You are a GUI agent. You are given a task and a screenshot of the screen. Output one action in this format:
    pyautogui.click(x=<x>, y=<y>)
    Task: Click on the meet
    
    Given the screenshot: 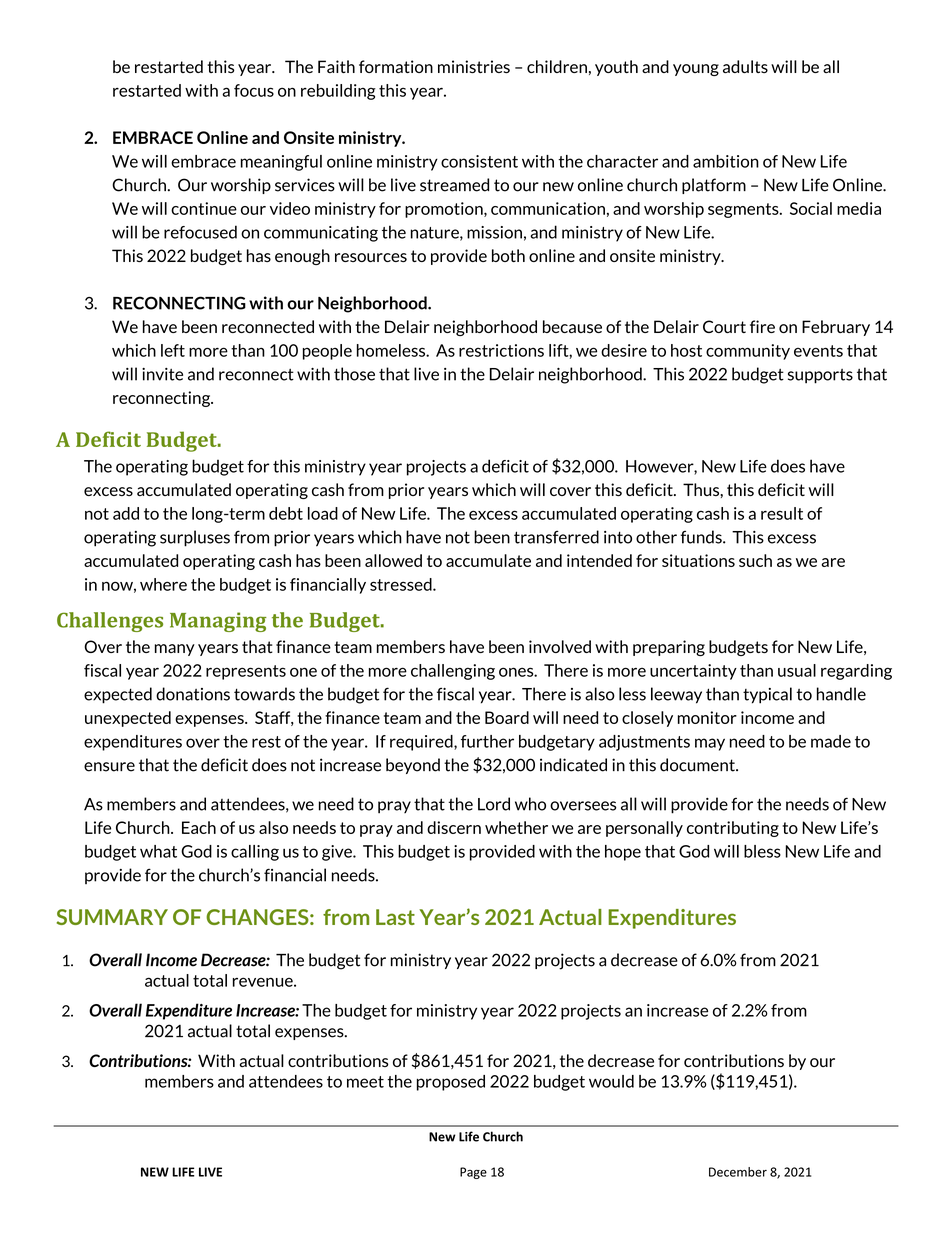 What is the action you would take?
    pyautogui.click(x=365, y=1082)
